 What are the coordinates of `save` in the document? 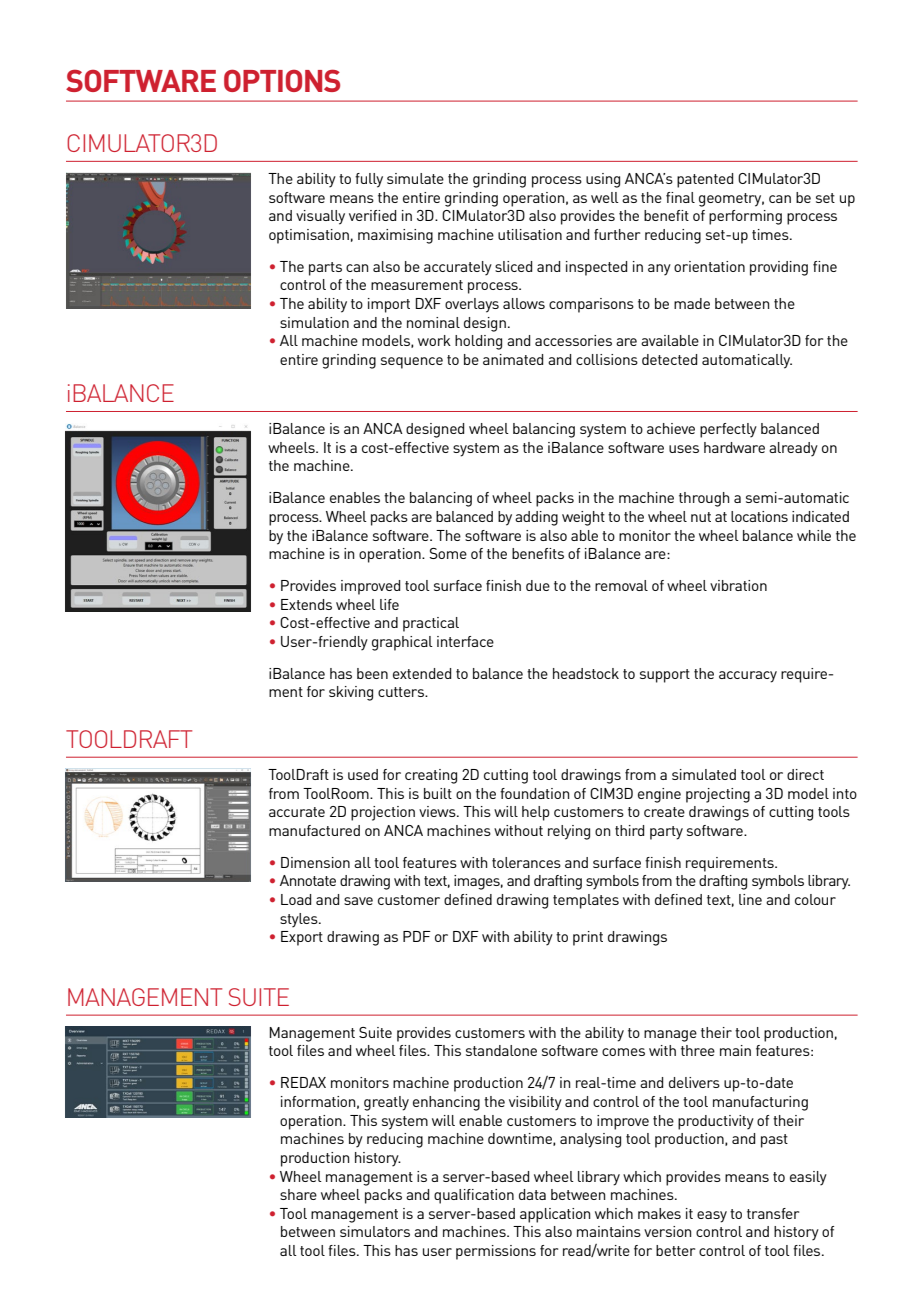 It's located at (358, 901).
